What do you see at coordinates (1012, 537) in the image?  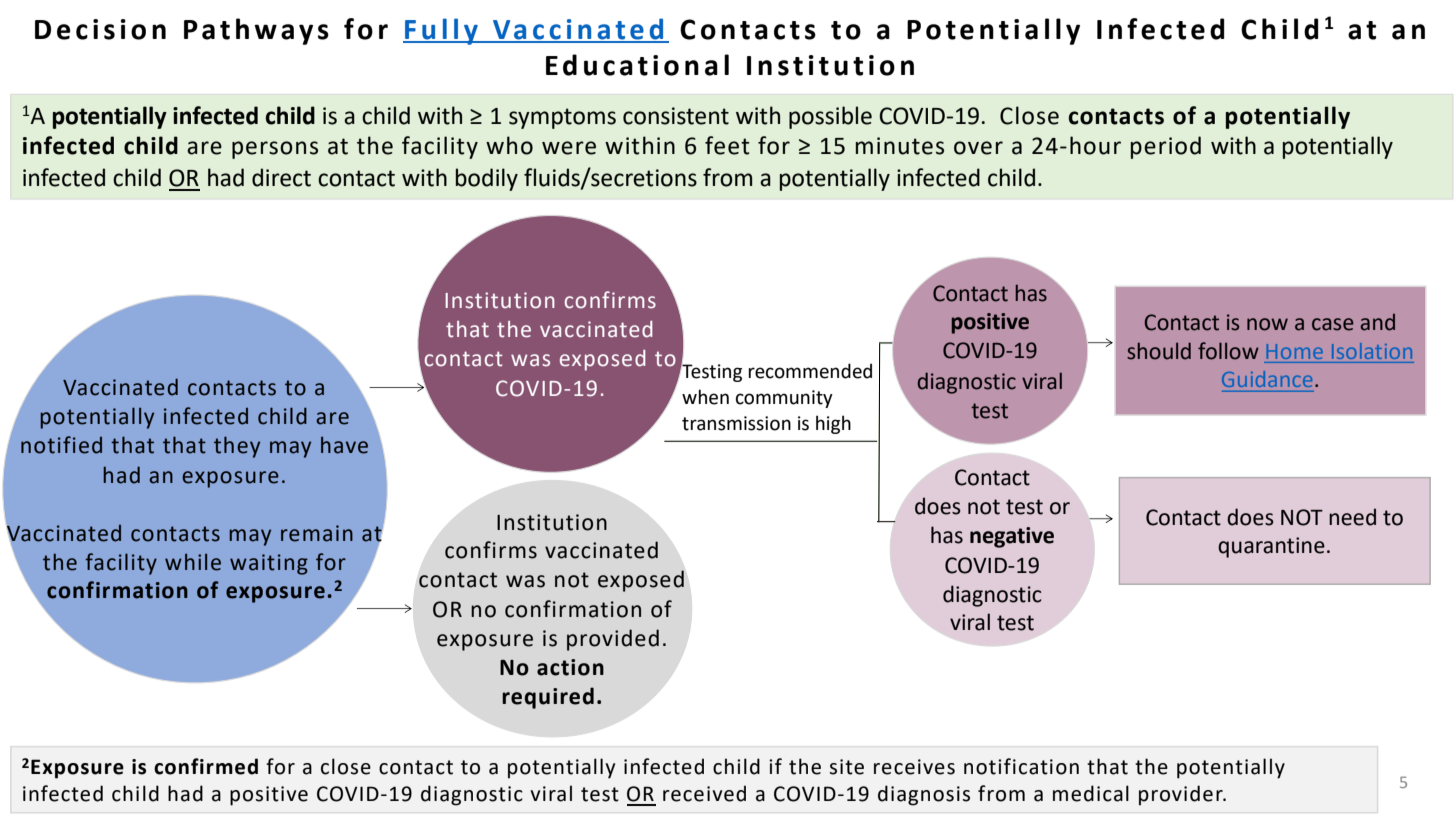 I see `negative` at bounding box center [1012, 537].
